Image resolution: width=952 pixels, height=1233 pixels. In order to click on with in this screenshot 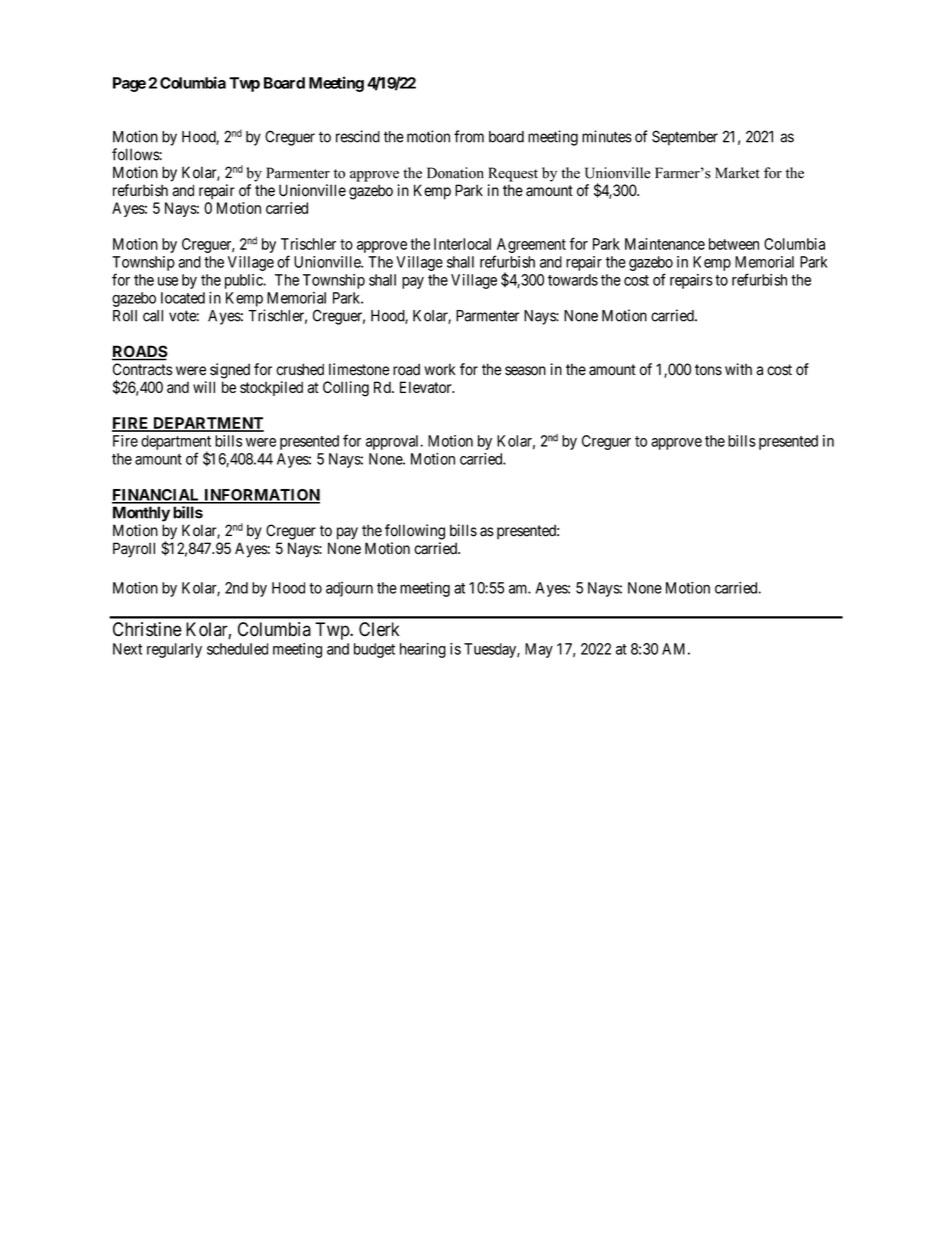, I will do `click(738, 369)`.
